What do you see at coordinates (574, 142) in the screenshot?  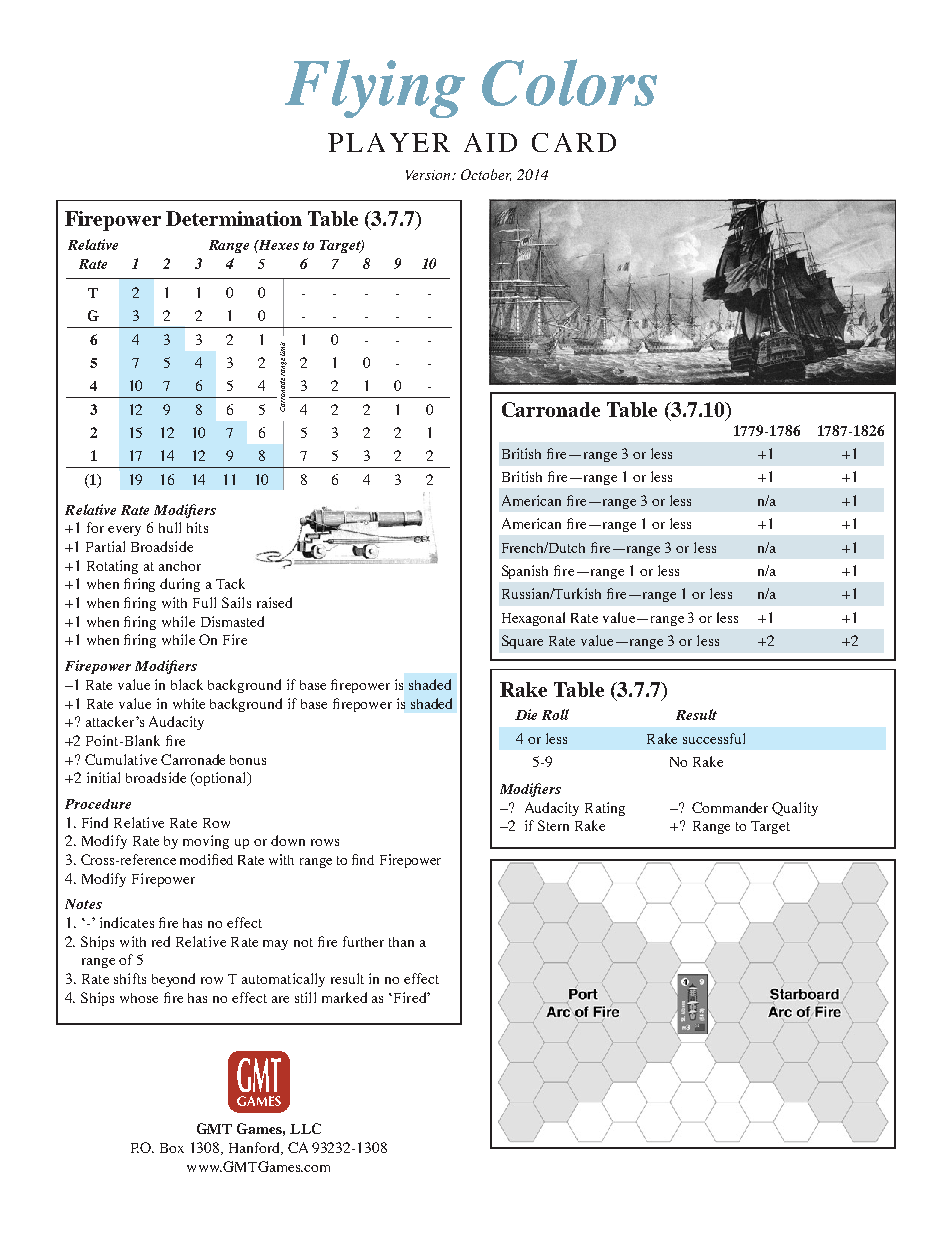 I see `CARD` at bounding box center [574, 142].
